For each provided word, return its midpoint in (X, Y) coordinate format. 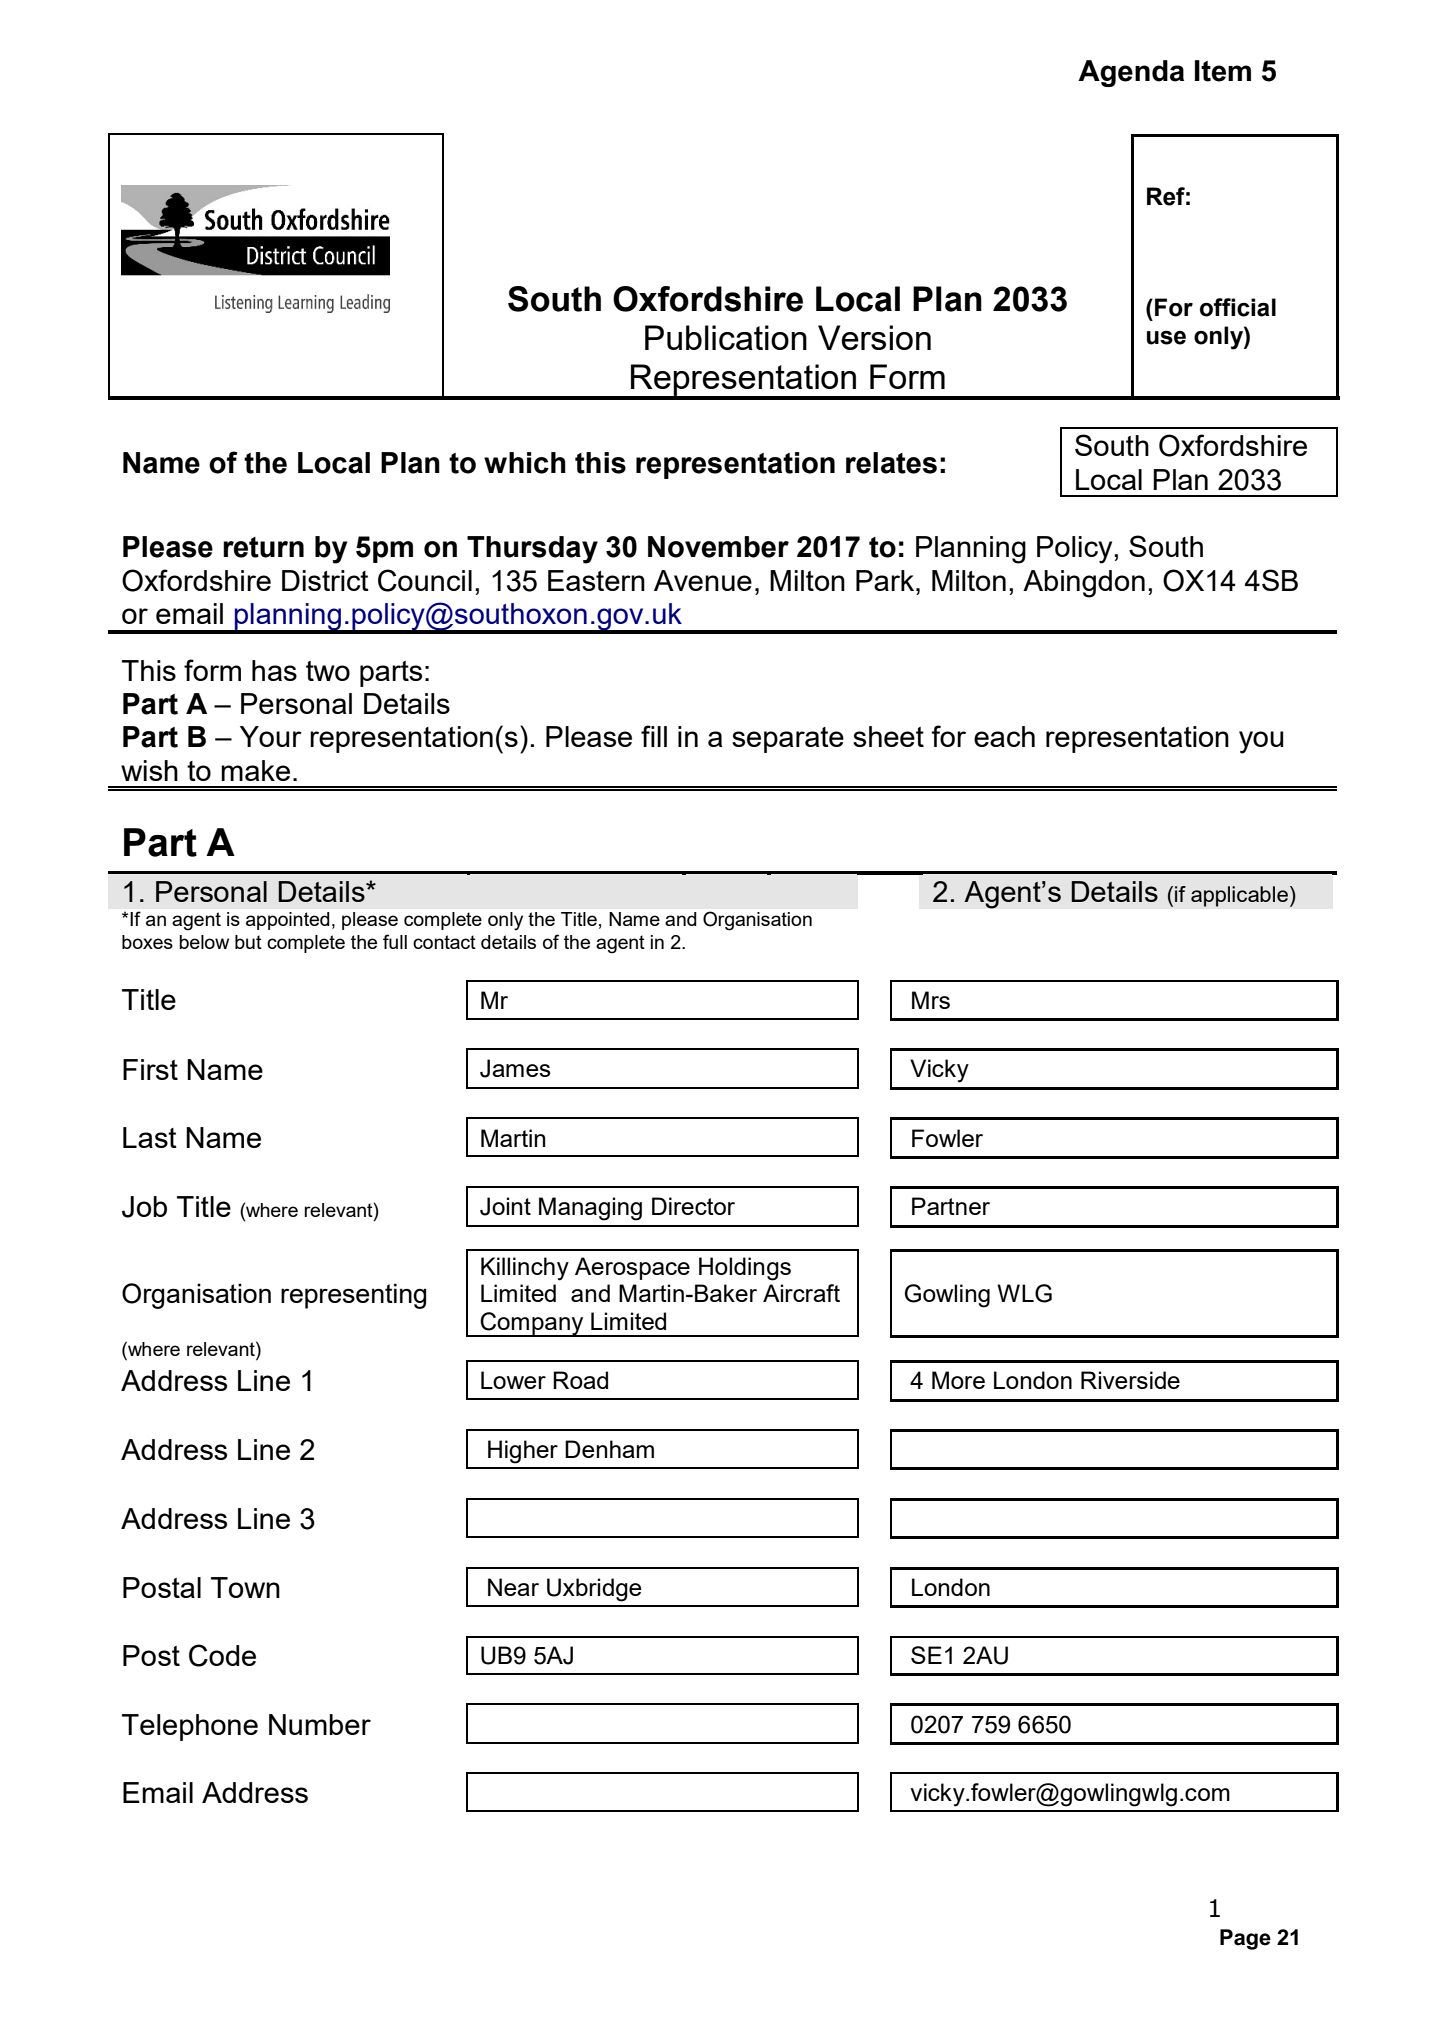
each (1004, 736)
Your (271, 736)
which (525, 463)
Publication (726, 337)
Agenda (1131, 73)
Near (513, 1587)
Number (320, 1724)
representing (353, 1296)
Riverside (1130, 1380)
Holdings (745, 1269)
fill (654, 736)
